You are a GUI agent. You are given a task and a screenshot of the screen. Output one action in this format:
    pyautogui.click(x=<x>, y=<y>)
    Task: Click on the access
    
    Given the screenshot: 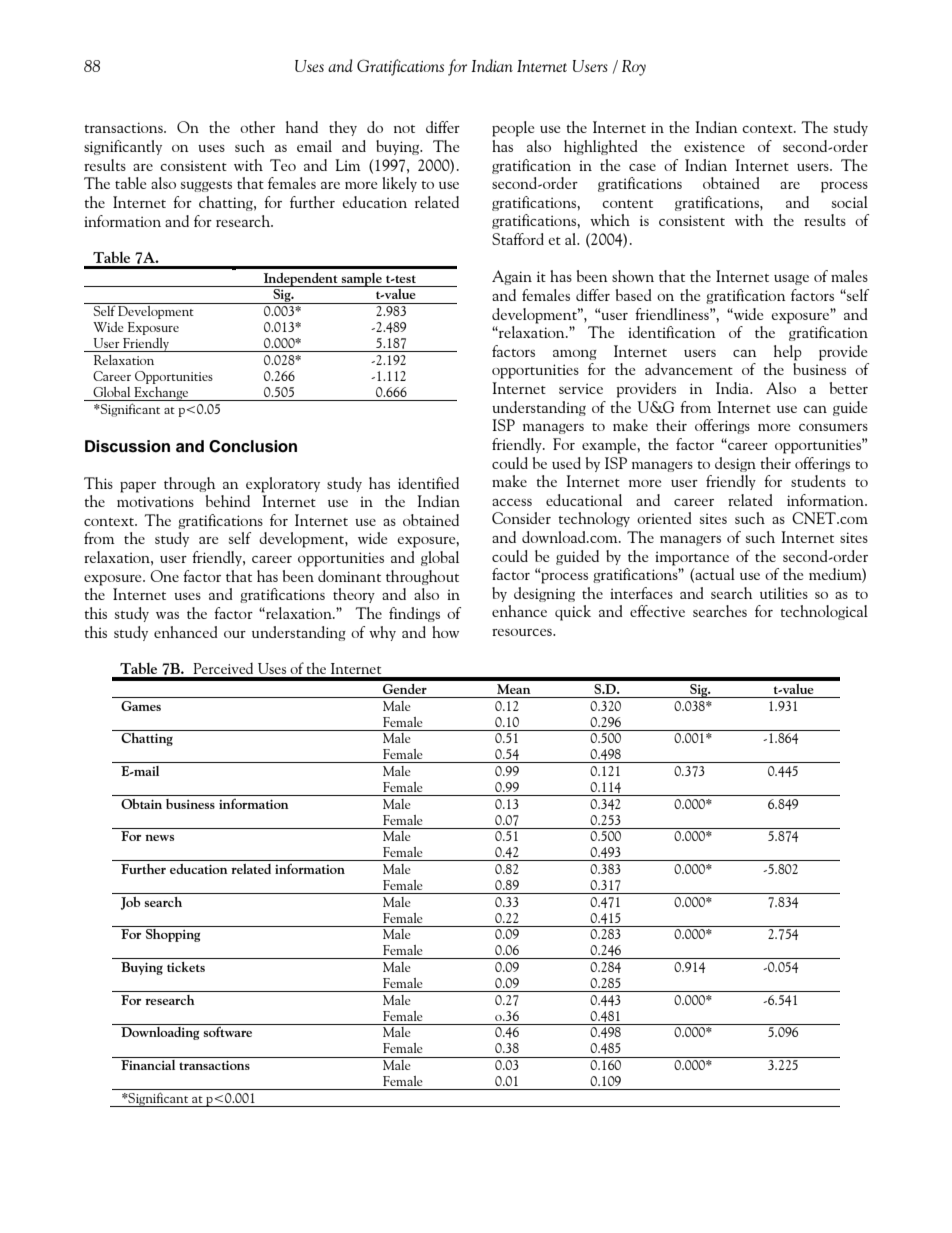 What is the action you would take?
    pyautogui.click(x=512, y=502)
